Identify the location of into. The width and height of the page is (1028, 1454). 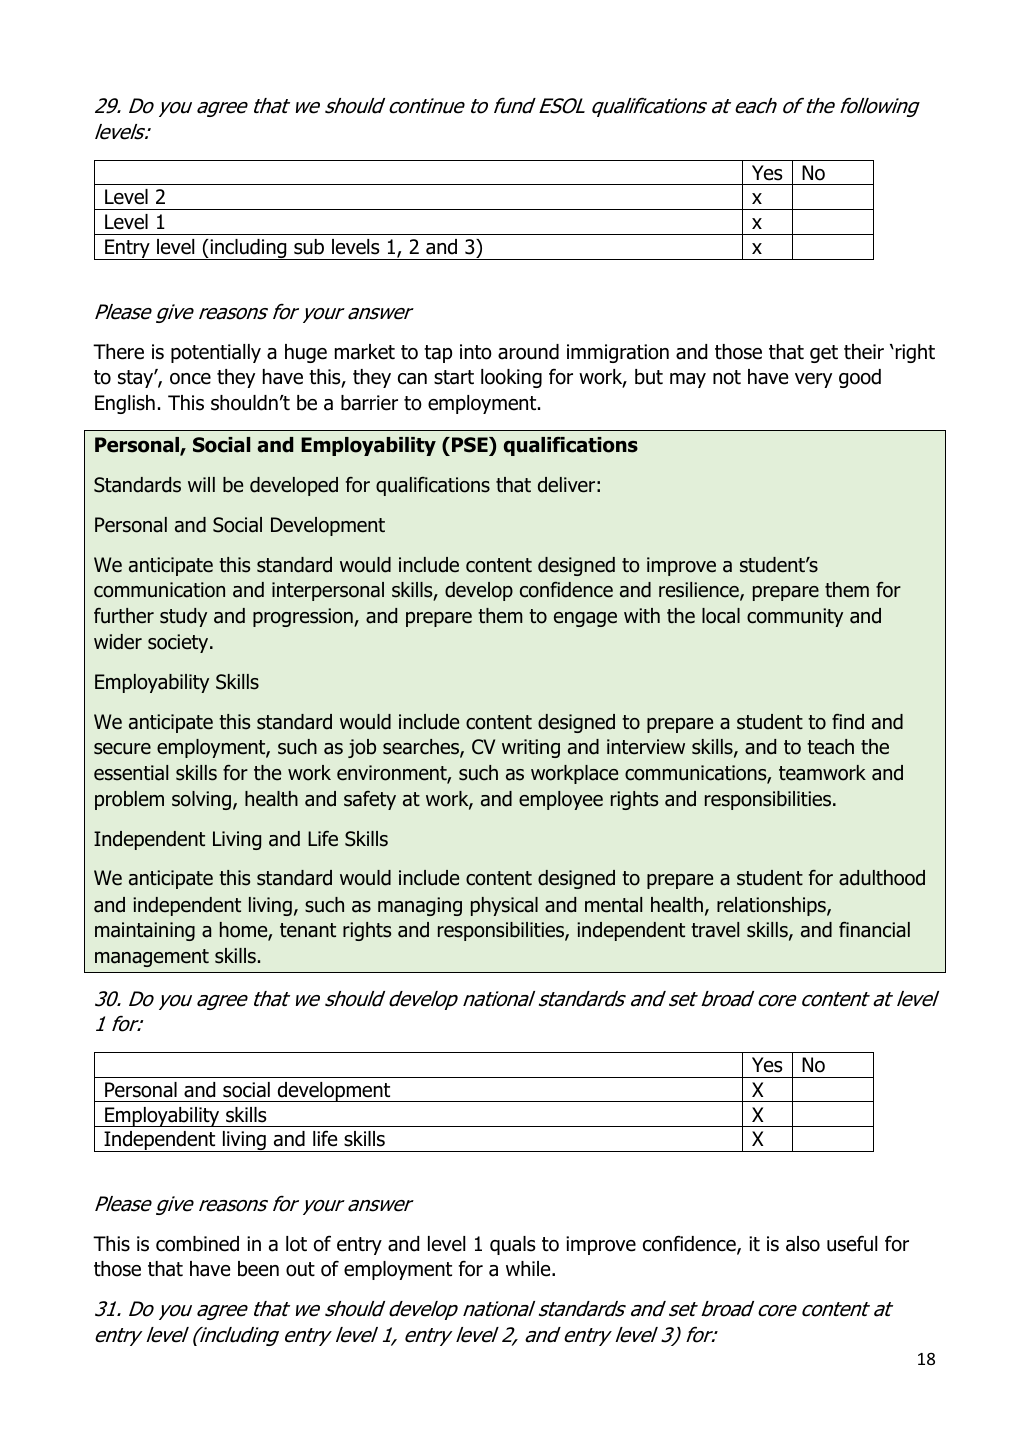
(476, 352).
